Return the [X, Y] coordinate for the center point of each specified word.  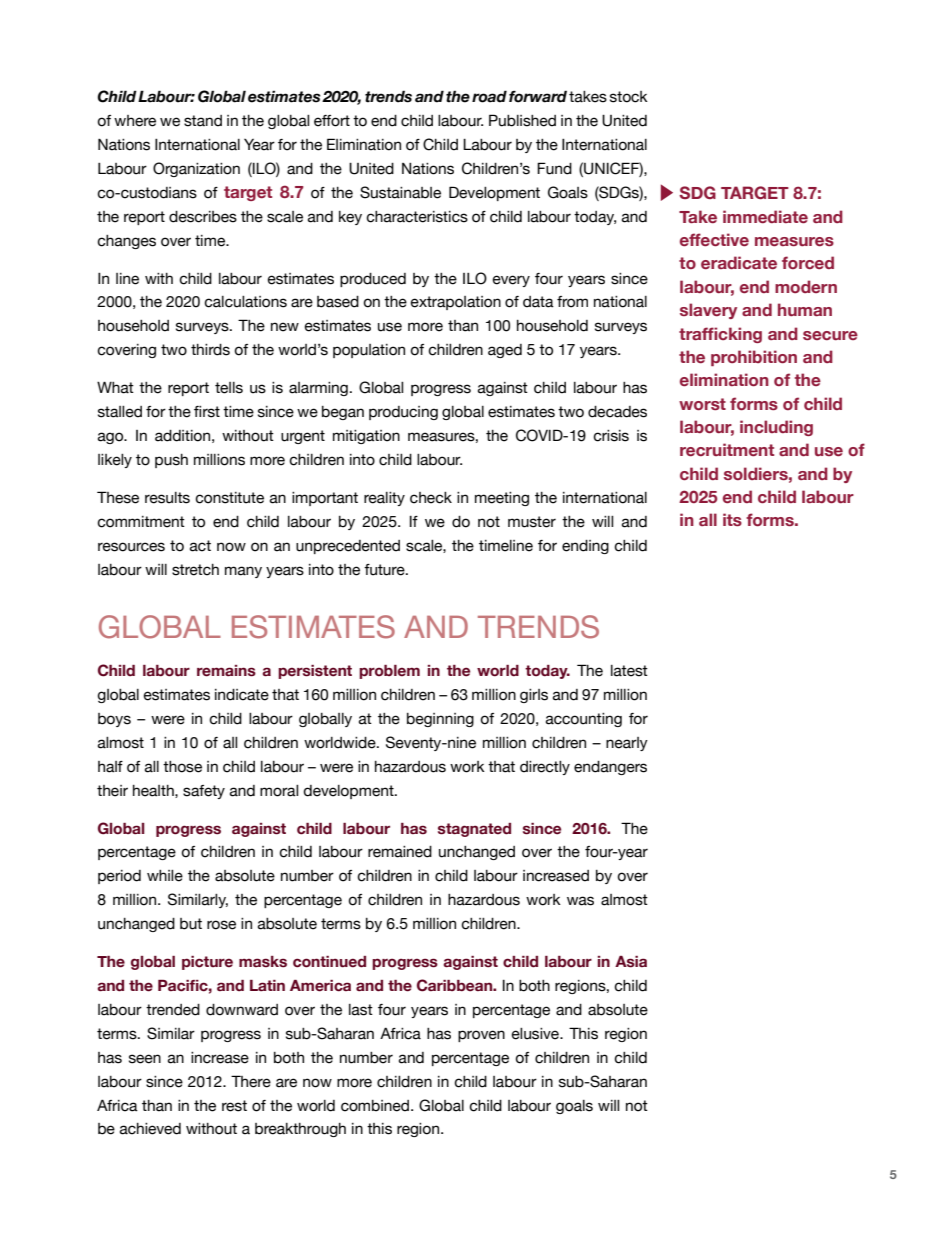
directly [545, 768]
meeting [502, 499]
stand [203, 121]
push [171, 461]
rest [234, 1106]
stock [629, 97]
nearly [627, 744]
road [489, 96]
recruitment [727, 450]
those [182, 767]
